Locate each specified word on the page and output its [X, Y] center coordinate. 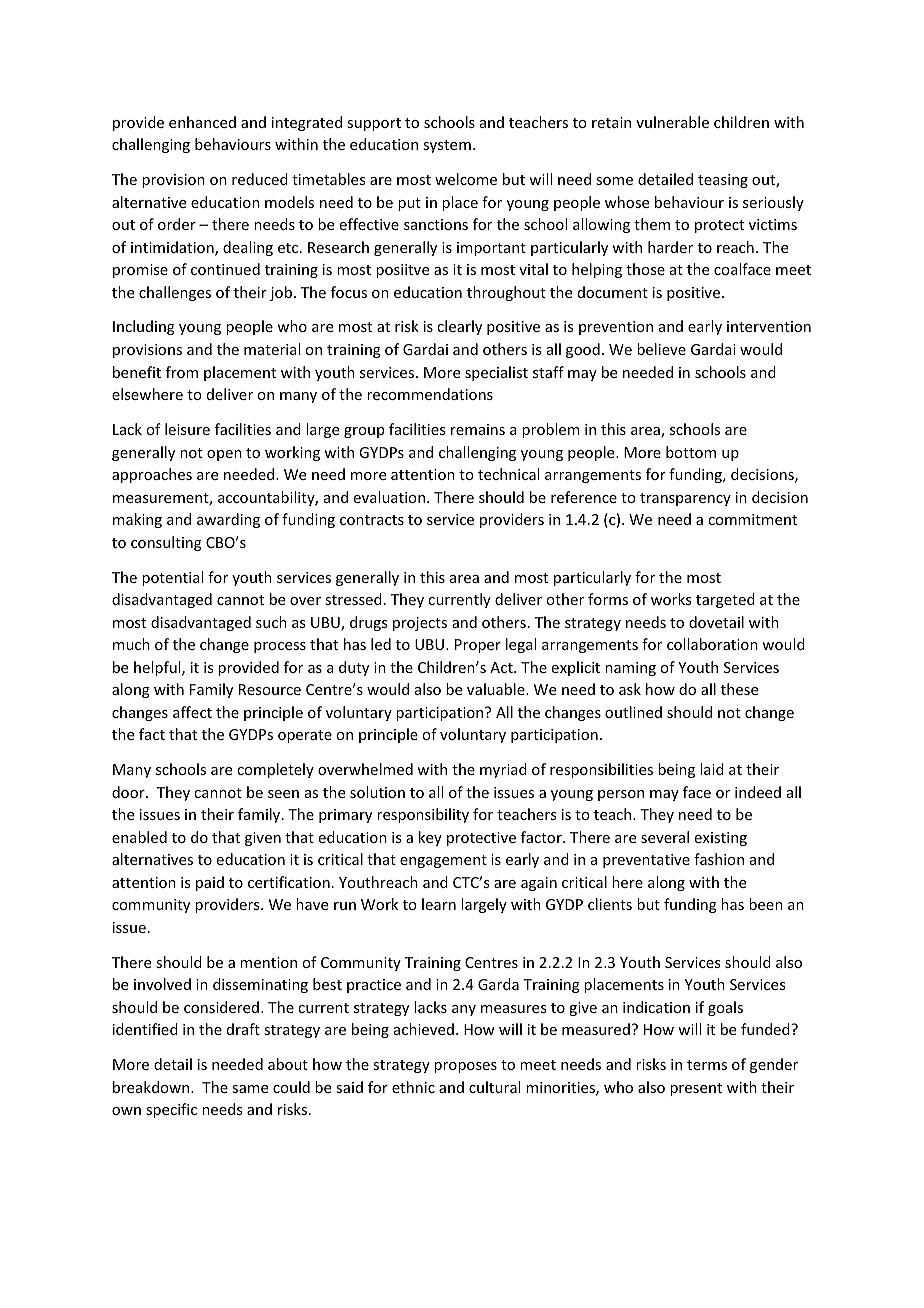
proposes [465, 1067]
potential [172, 578]
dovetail [716, 622]
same [250, 1089]
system [447, 146]
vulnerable [672, 122]
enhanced [202, 122]
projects [420, 624]
